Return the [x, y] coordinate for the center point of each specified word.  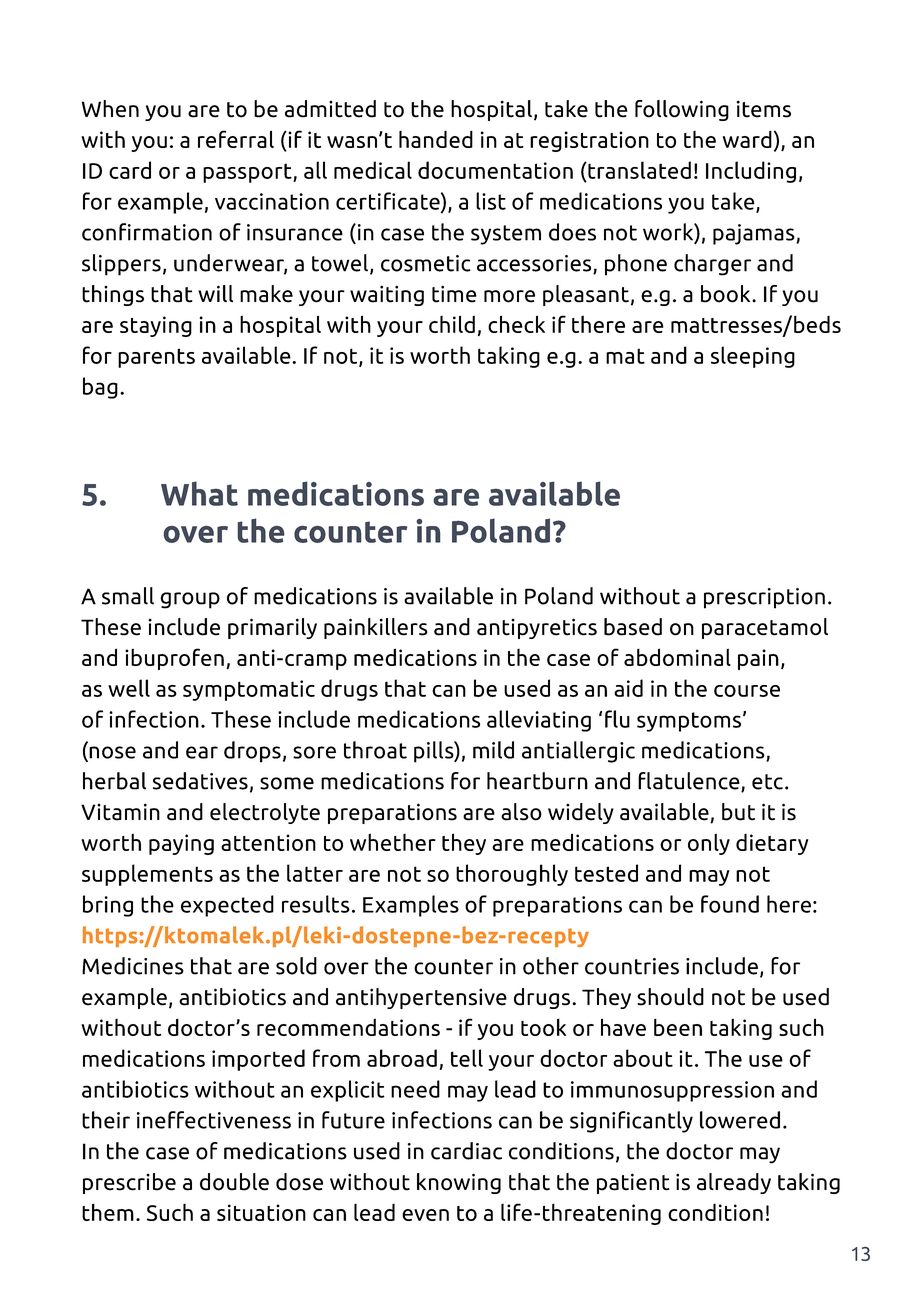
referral [236, 139]
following [682, 110]
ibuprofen [174, 659]
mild [493, 750]
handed [436, 139]
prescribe [129, 1183]
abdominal [677, 657]
